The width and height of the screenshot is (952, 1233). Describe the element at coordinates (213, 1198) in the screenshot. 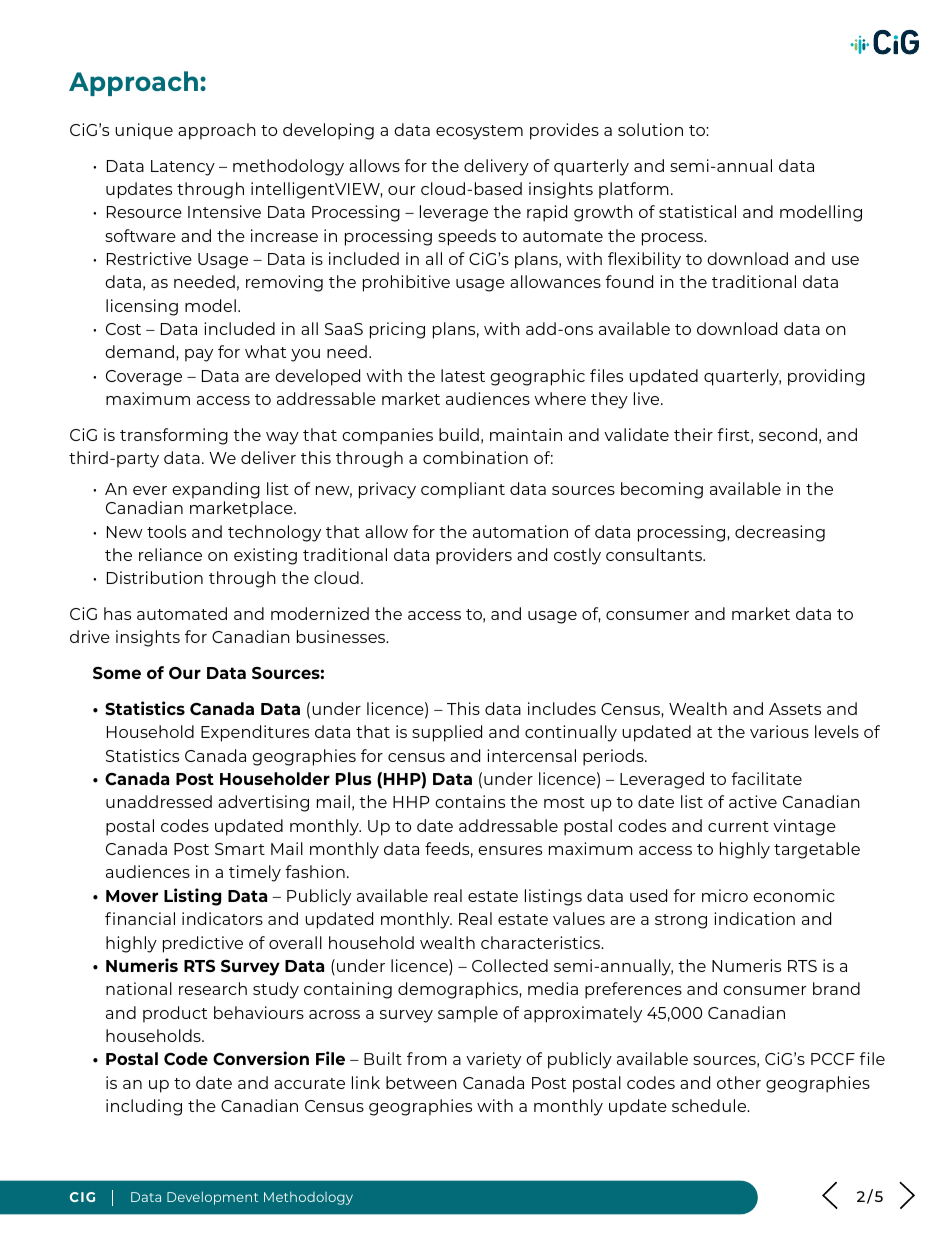

I see `Development` at that location.
